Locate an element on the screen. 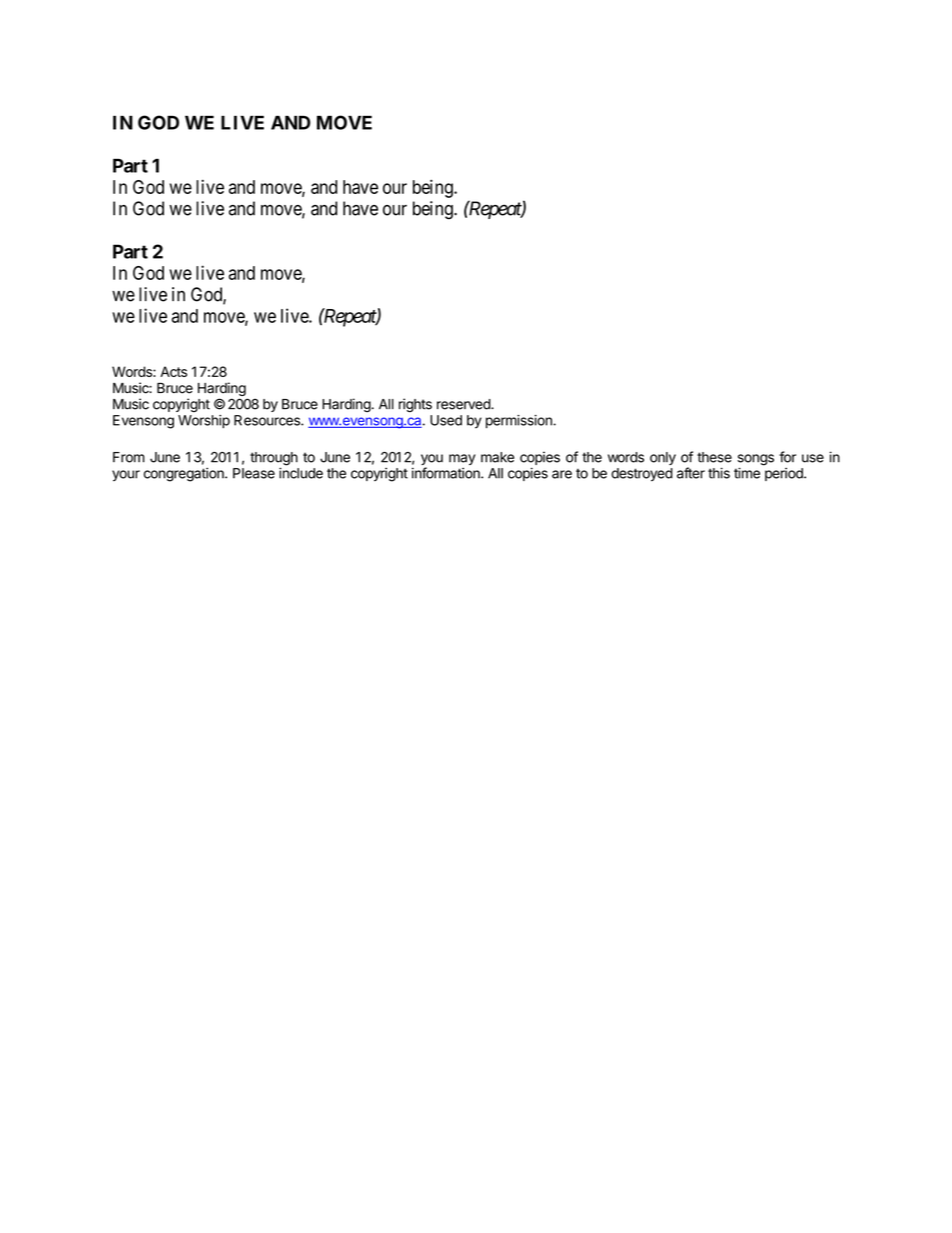  reserved is located at coordinates (464, 404).
